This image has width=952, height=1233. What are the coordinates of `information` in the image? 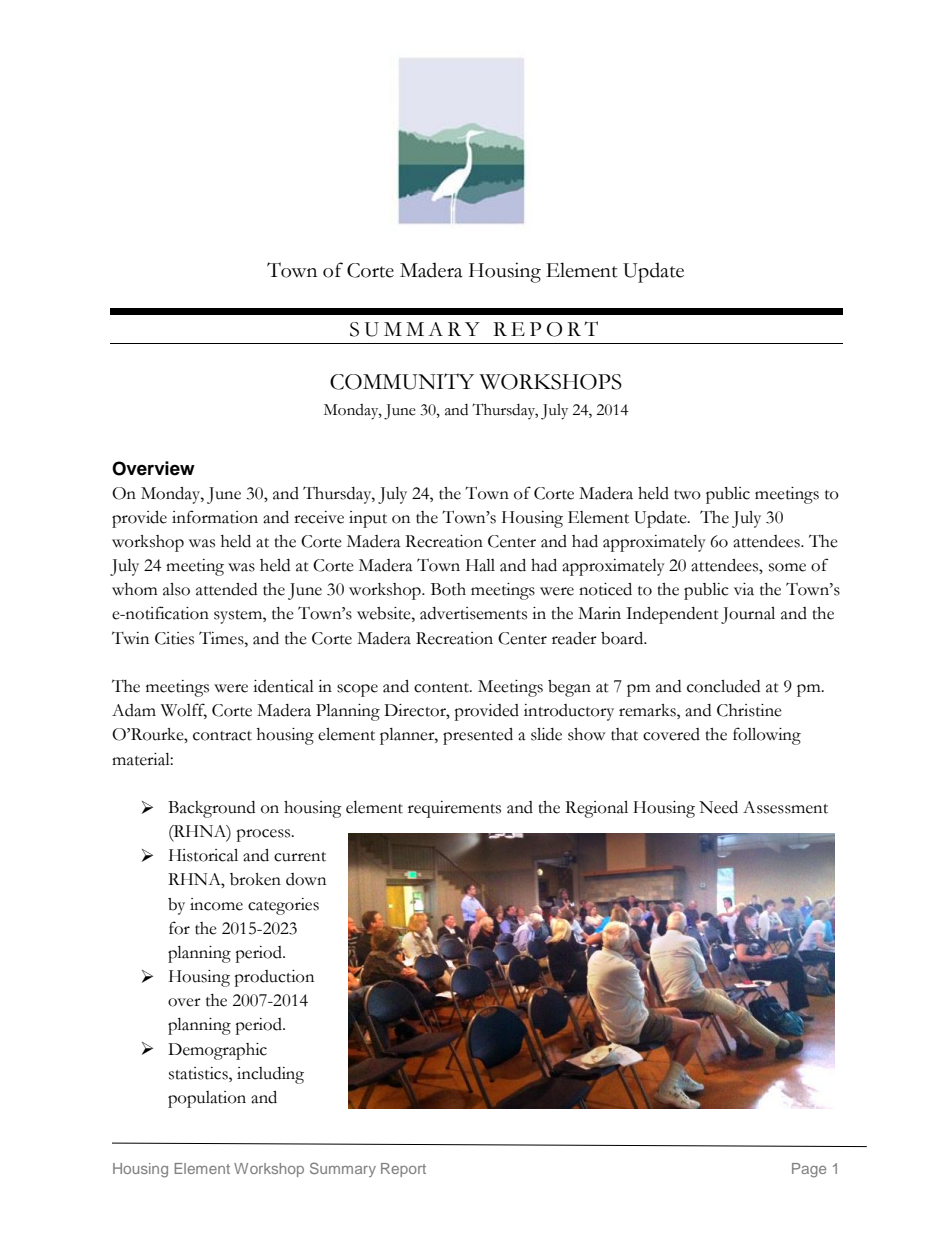 It's located at (215, 517).
